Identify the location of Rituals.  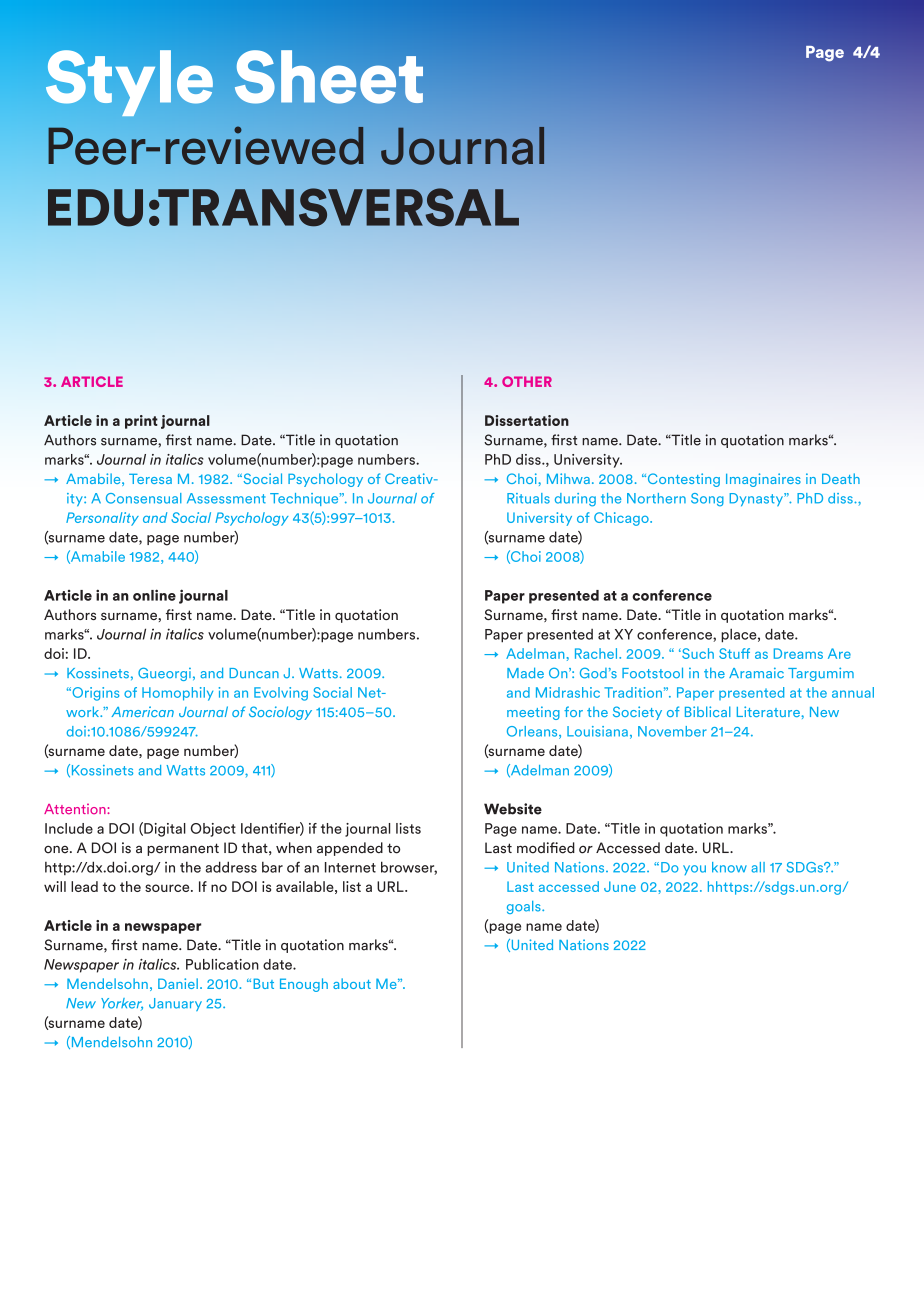
(528, 498).
